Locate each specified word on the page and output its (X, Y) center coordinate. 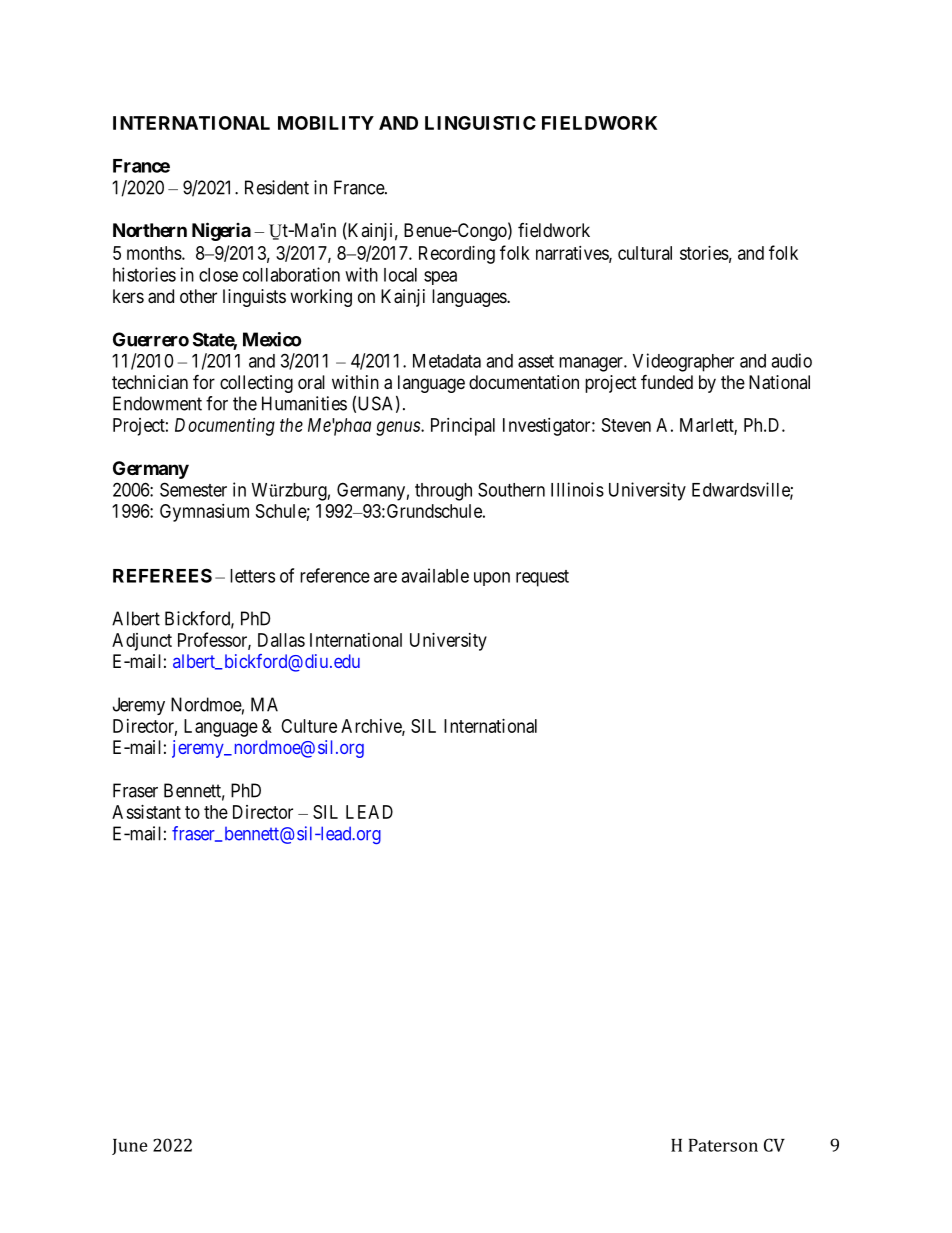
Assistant (146, 812)
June (130, 1147)
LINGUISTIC (480, 123)
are (385, 577)
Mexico (272, 339)
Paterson (723, 1145)
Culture (309, 726)
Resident (277, 187)
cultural (645, 253)
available (435, 575)
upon (492, 579)
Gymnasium (204, 513)
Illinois (577, 489)
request (542, 578)
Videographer (683, 362)
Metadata (447, 361)
